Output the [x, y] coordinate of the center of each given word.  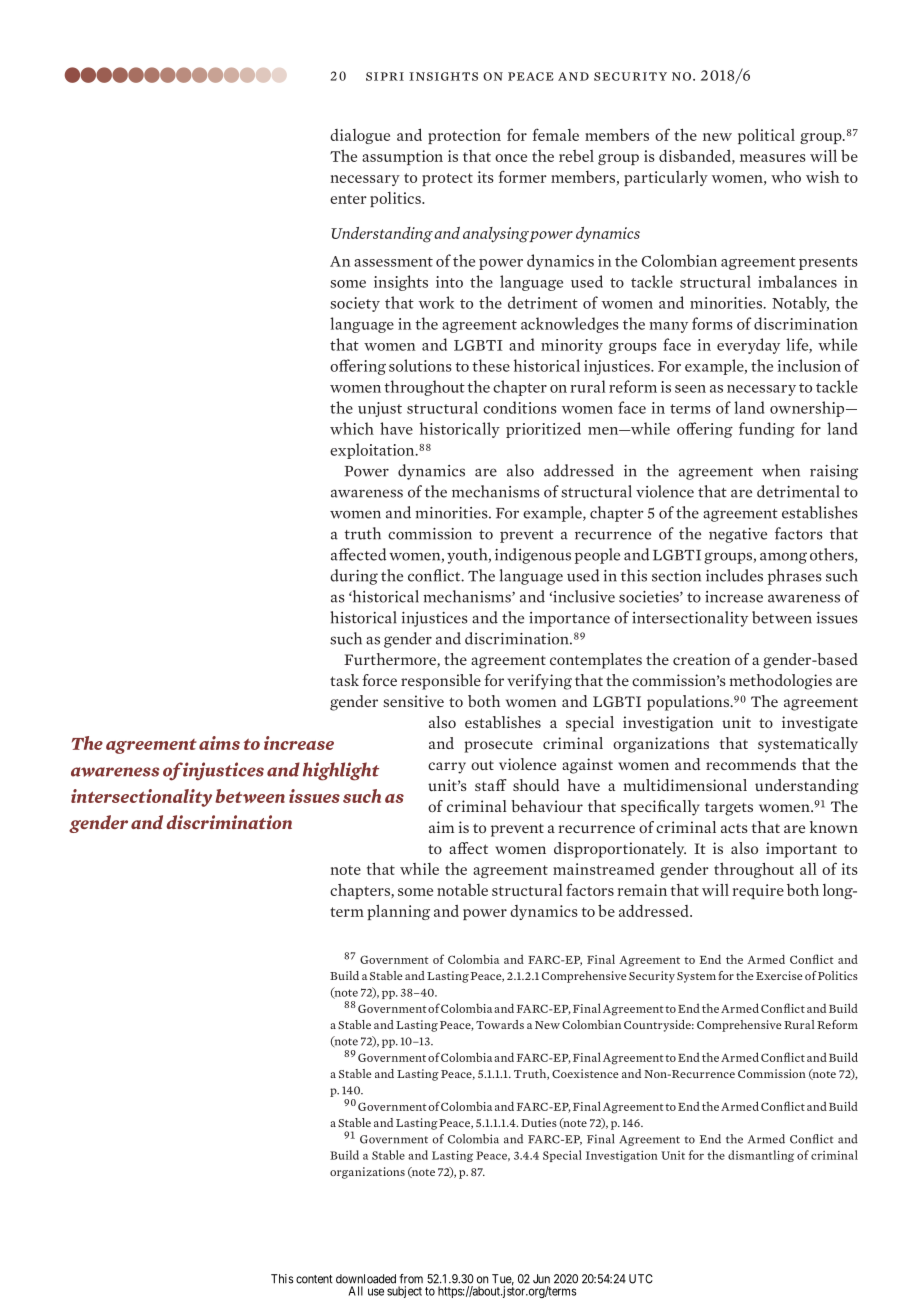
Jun [541, 1279]
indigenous [533, 556]
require [758, 891]
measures [773, 158]
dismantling [761, 1156]
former [523, 176]
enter [348, 199]
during [354, 577]
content [314, 1279]
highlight [341, 771]
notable [462, 890]
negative [738, 535]
